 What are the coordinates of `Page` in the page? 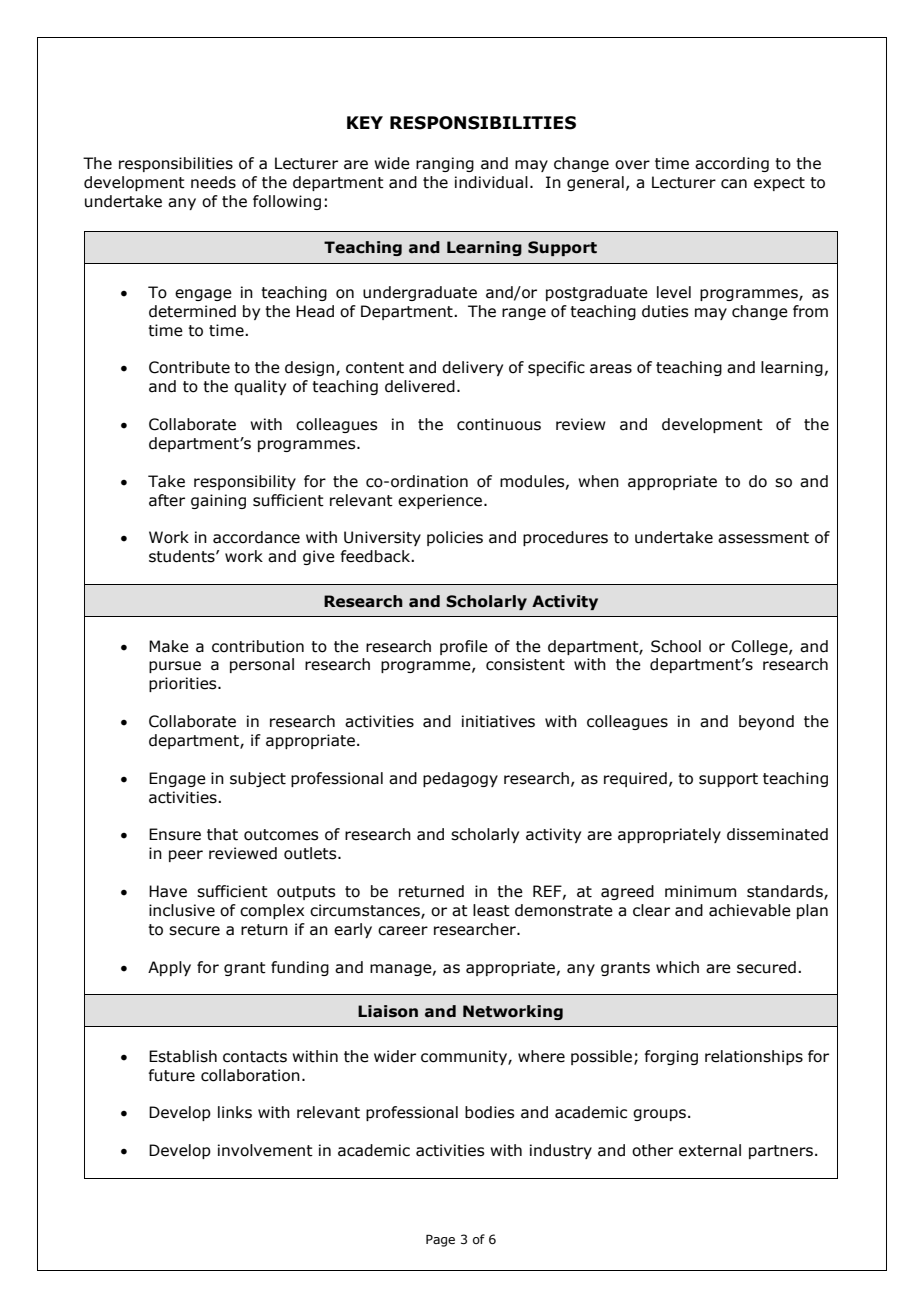 It's located at (440, 1240).
